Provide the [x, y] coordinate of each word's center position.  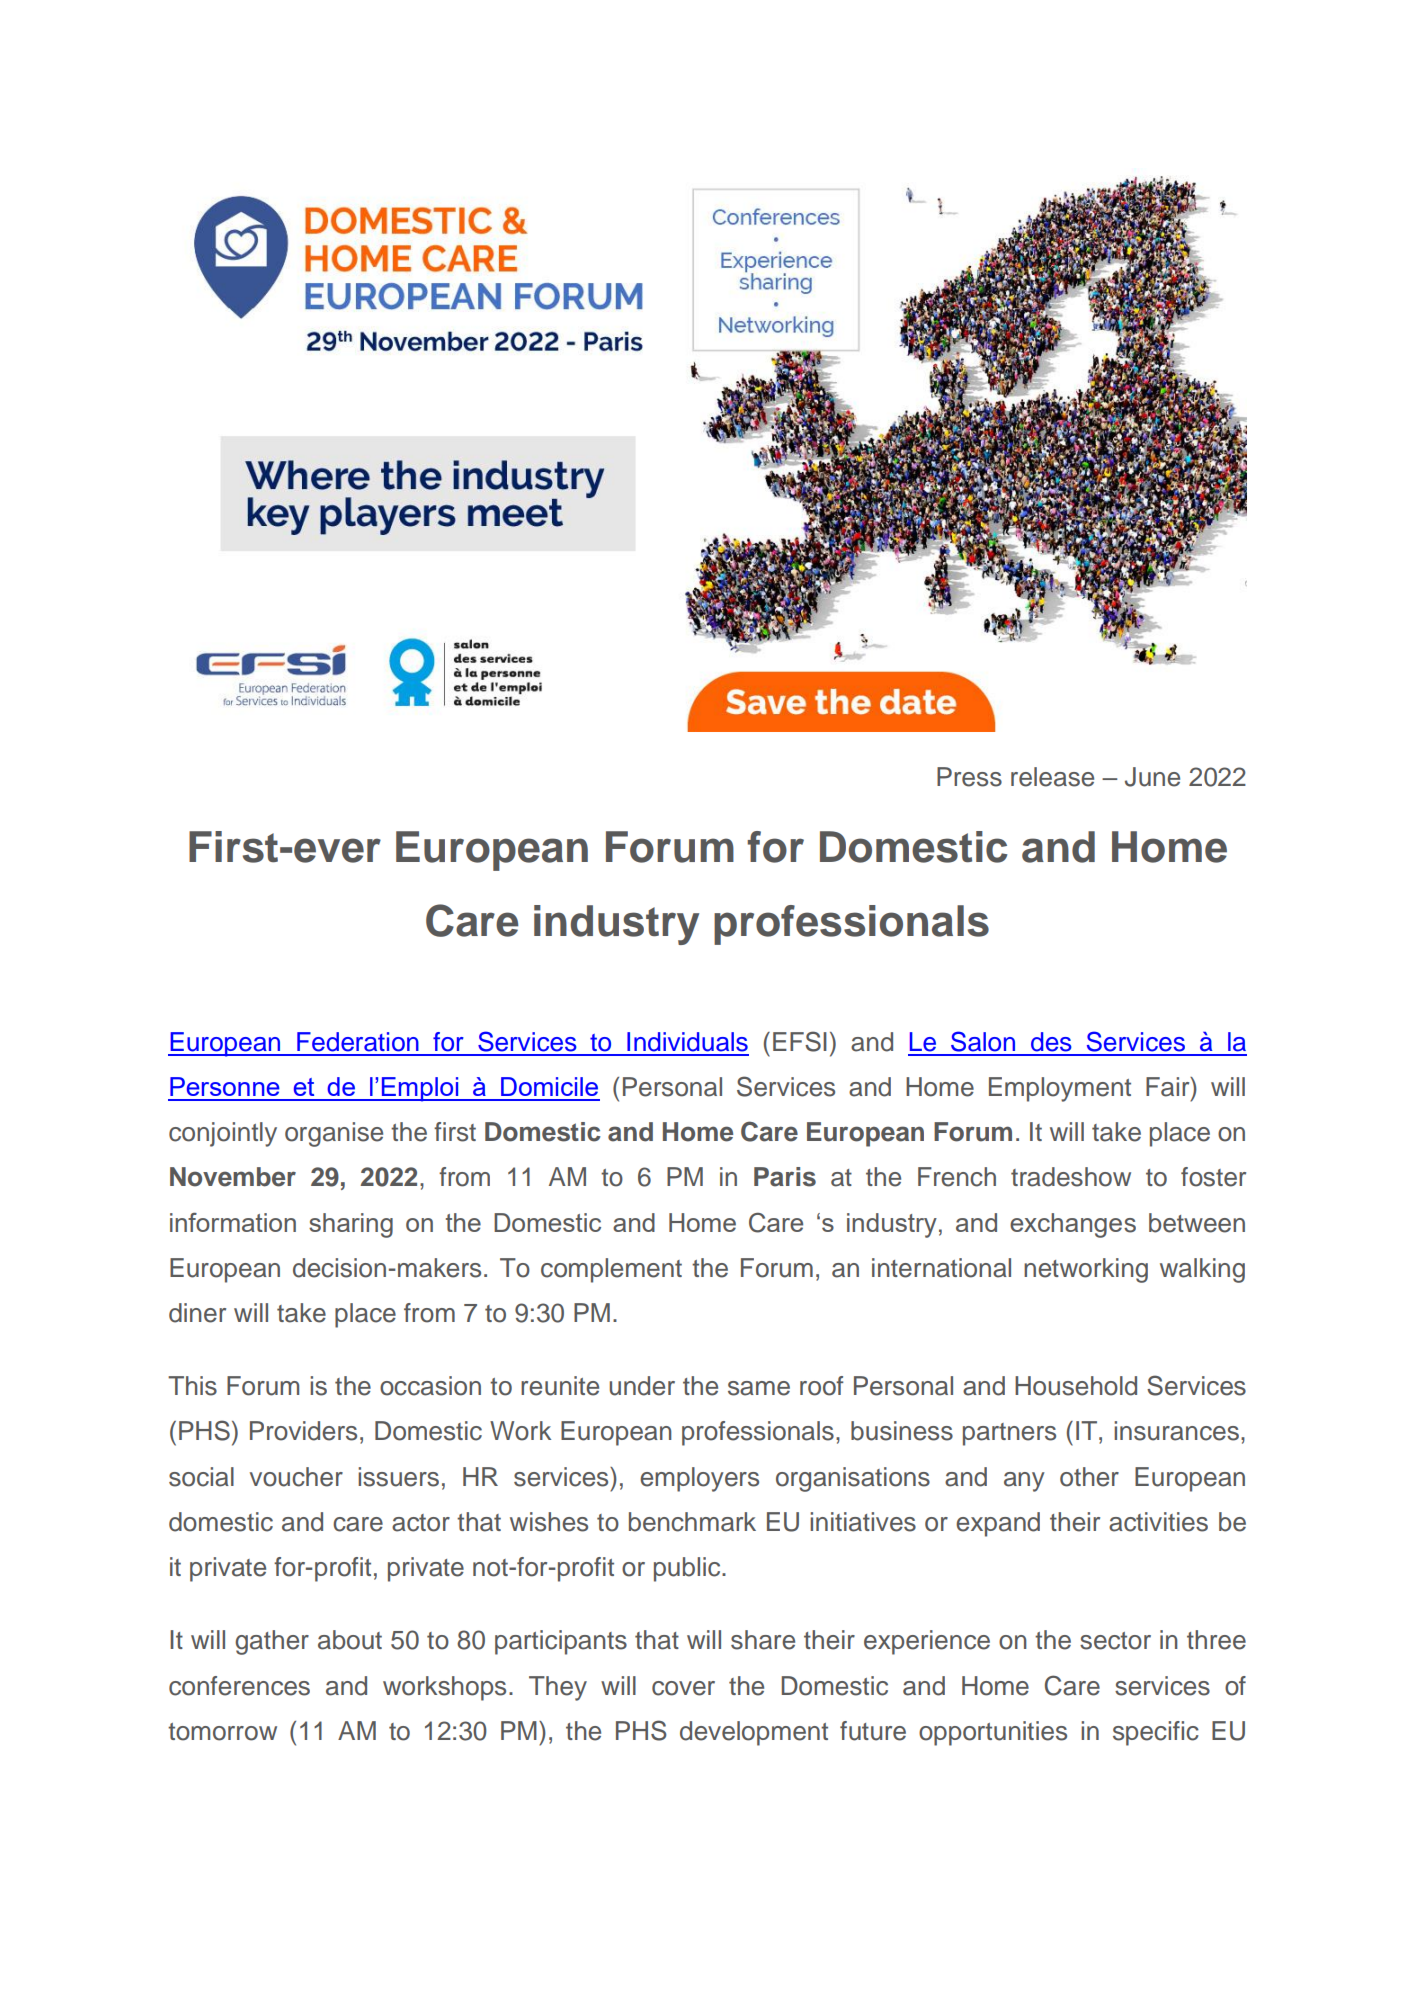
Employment [1060, 1089]
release [1052, 777]
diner [197, 1313]
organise [334, 1134]
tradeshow [1071, 1177]
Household [1076, 1386]
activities [1158, 1522]
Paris [785, 1177]
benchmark [692, 1522]
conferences [239, 1686]
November [233, 1177]
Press [969, 777]
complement [611, 1270]
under [642, 1386]
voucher [296, 1477]
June [1152, 777]
